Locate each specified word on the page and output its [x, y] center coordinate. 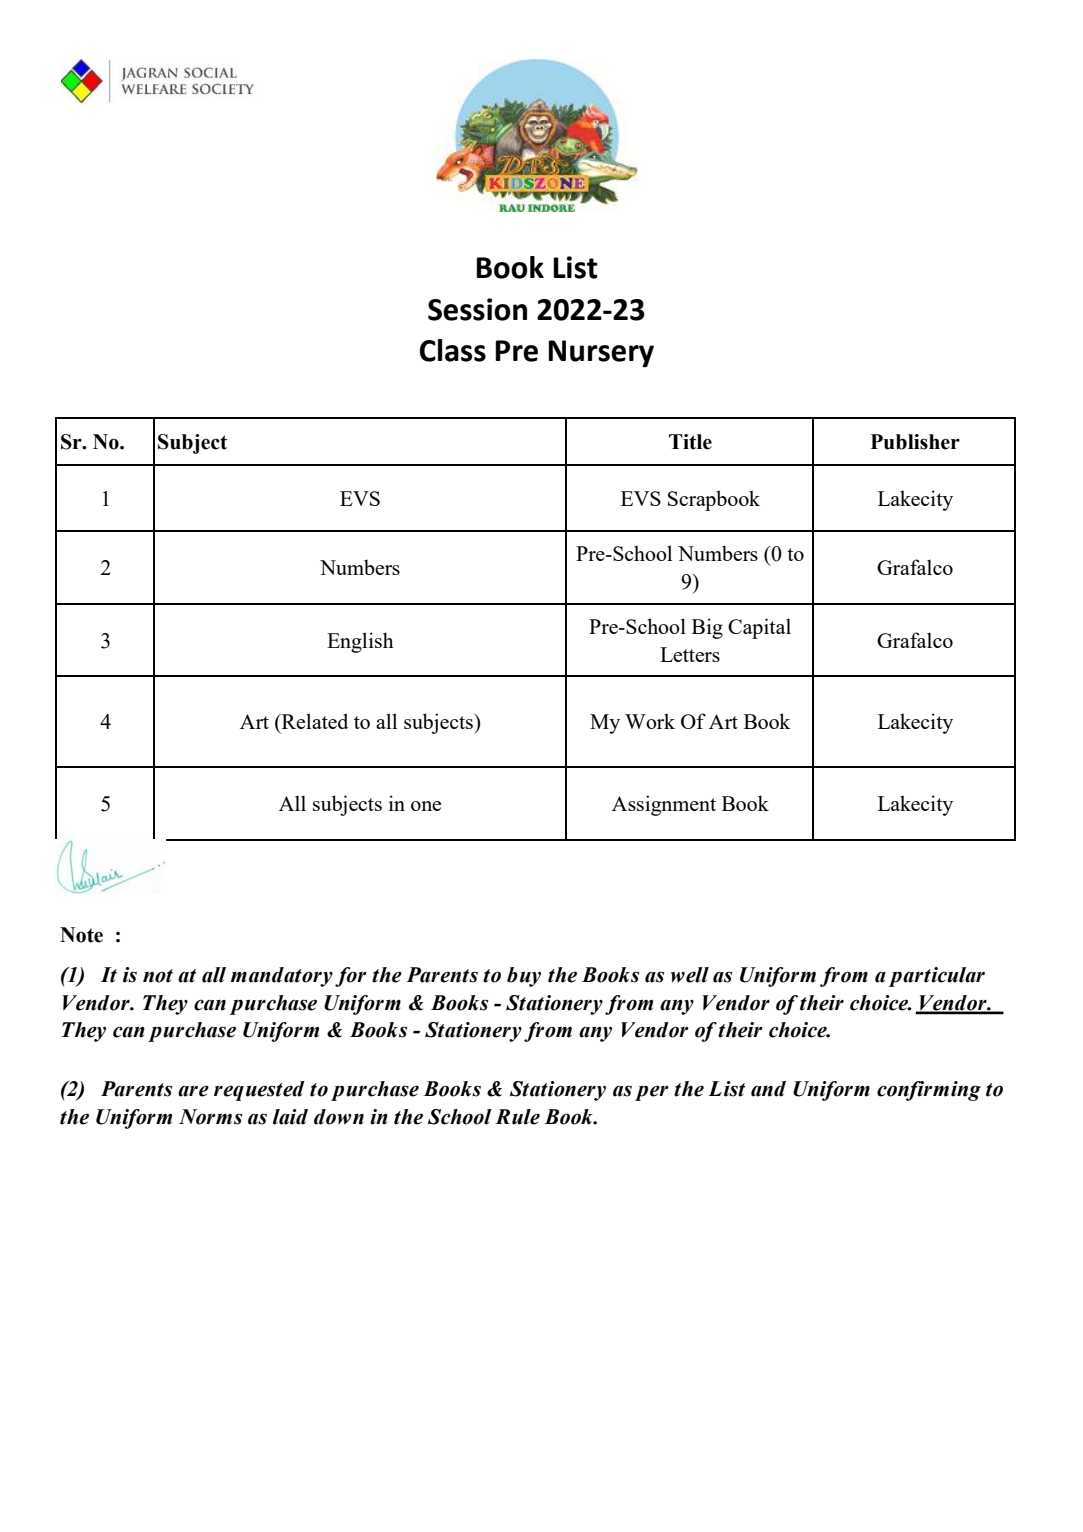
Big [707, 628]
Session [477, 309]
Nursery [601, 353]
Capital [759, 628]
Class [453, 350]
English [360, 642]
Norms [210, 1117]
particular [937, 977]
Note [81, 935]
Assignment [664, 805]
